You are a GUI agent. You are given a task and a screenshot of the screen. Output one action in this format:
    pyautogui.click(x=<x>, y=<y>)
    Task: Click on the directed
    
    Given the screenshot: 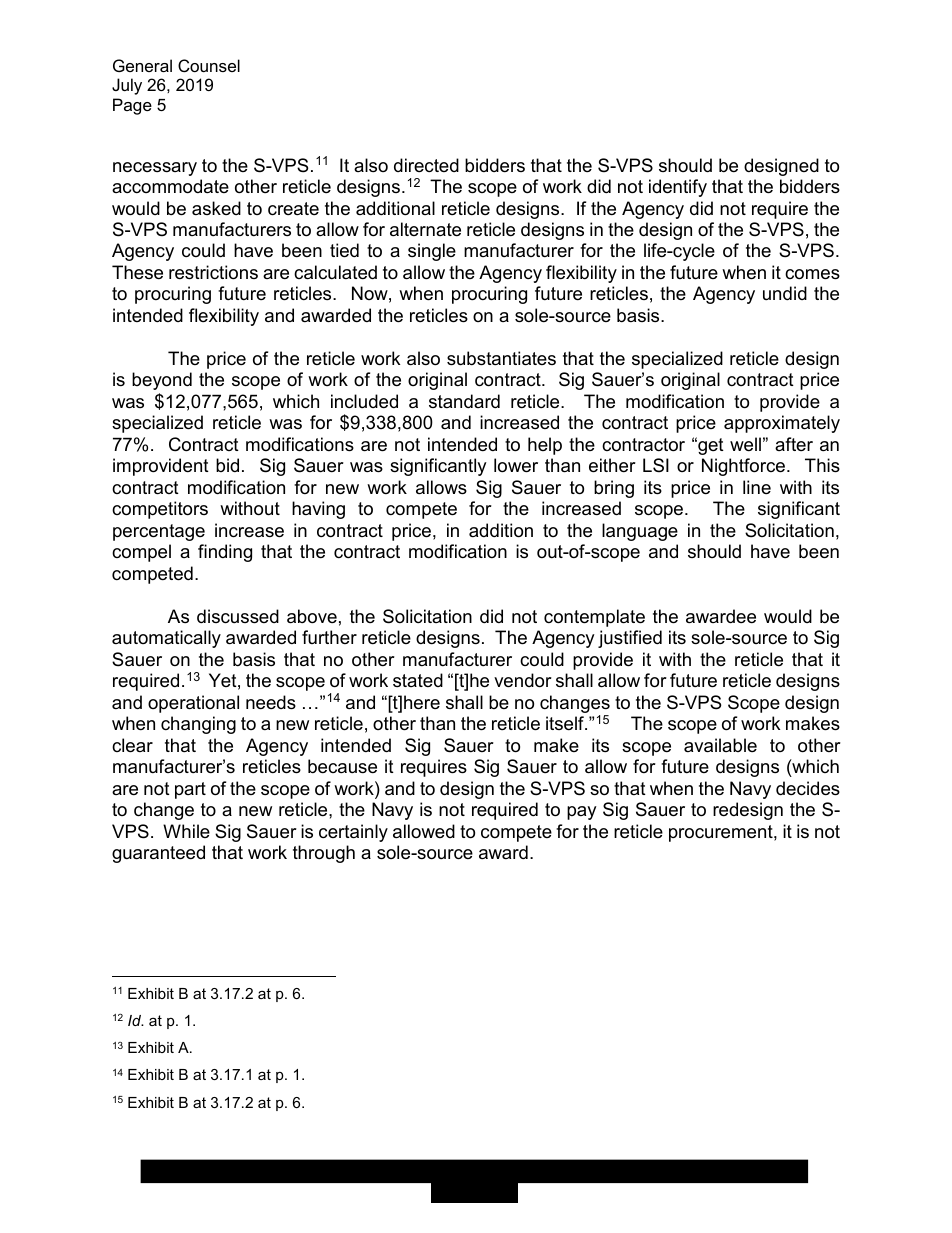 What is the action you would take?
    pyautogui.click(x=426, y=165)
